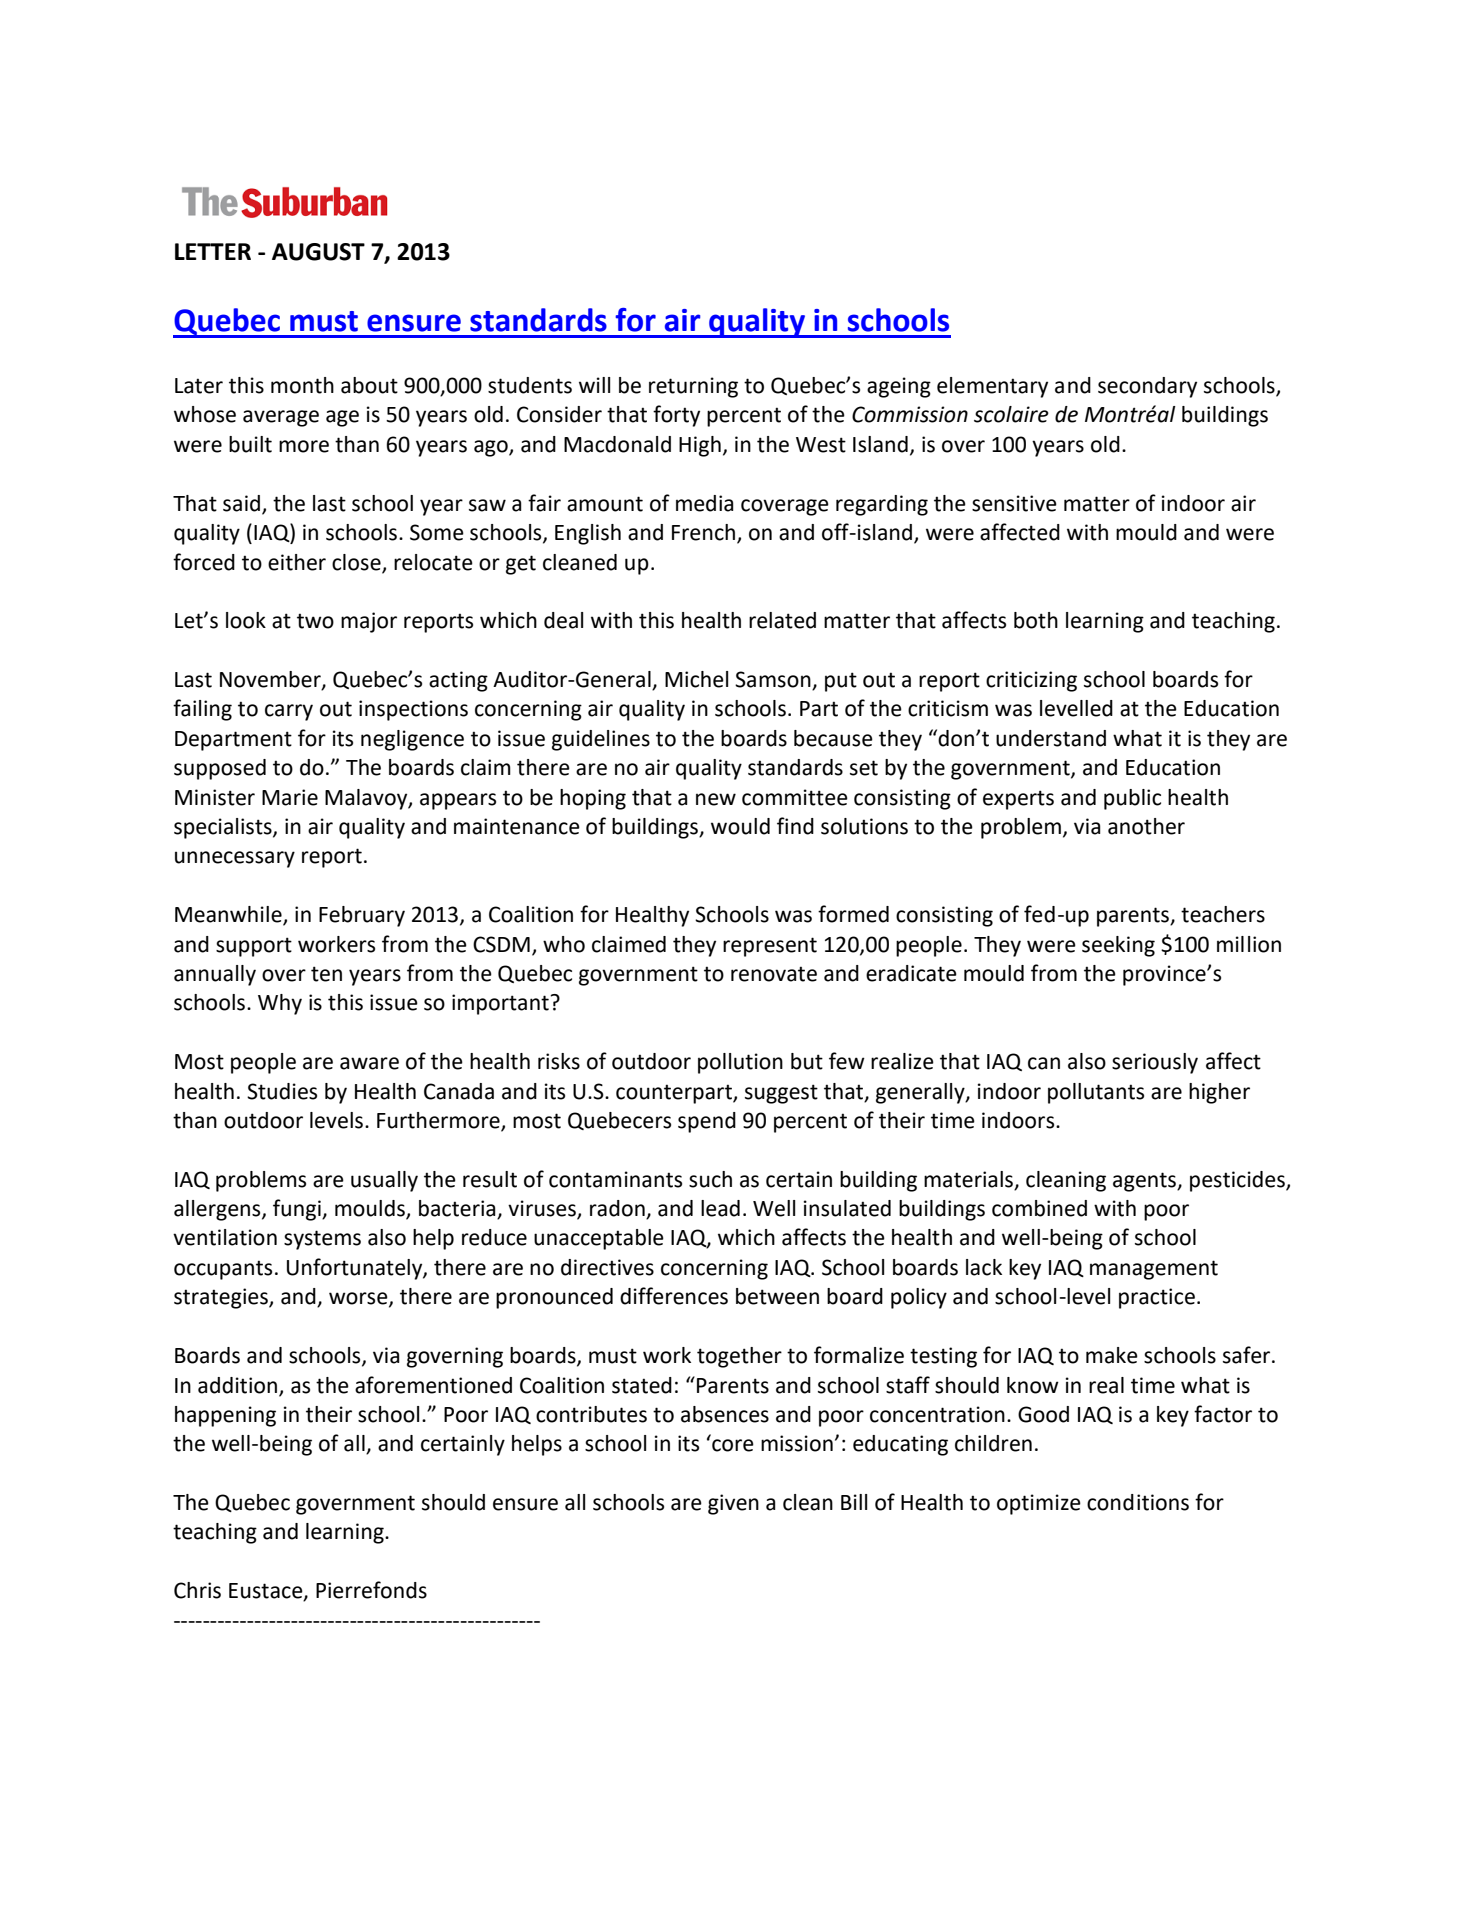 Image resolution: width=1473 pixels, height=1907 pixels. I want to click on Pierrefonds, so click(371, 1590).
